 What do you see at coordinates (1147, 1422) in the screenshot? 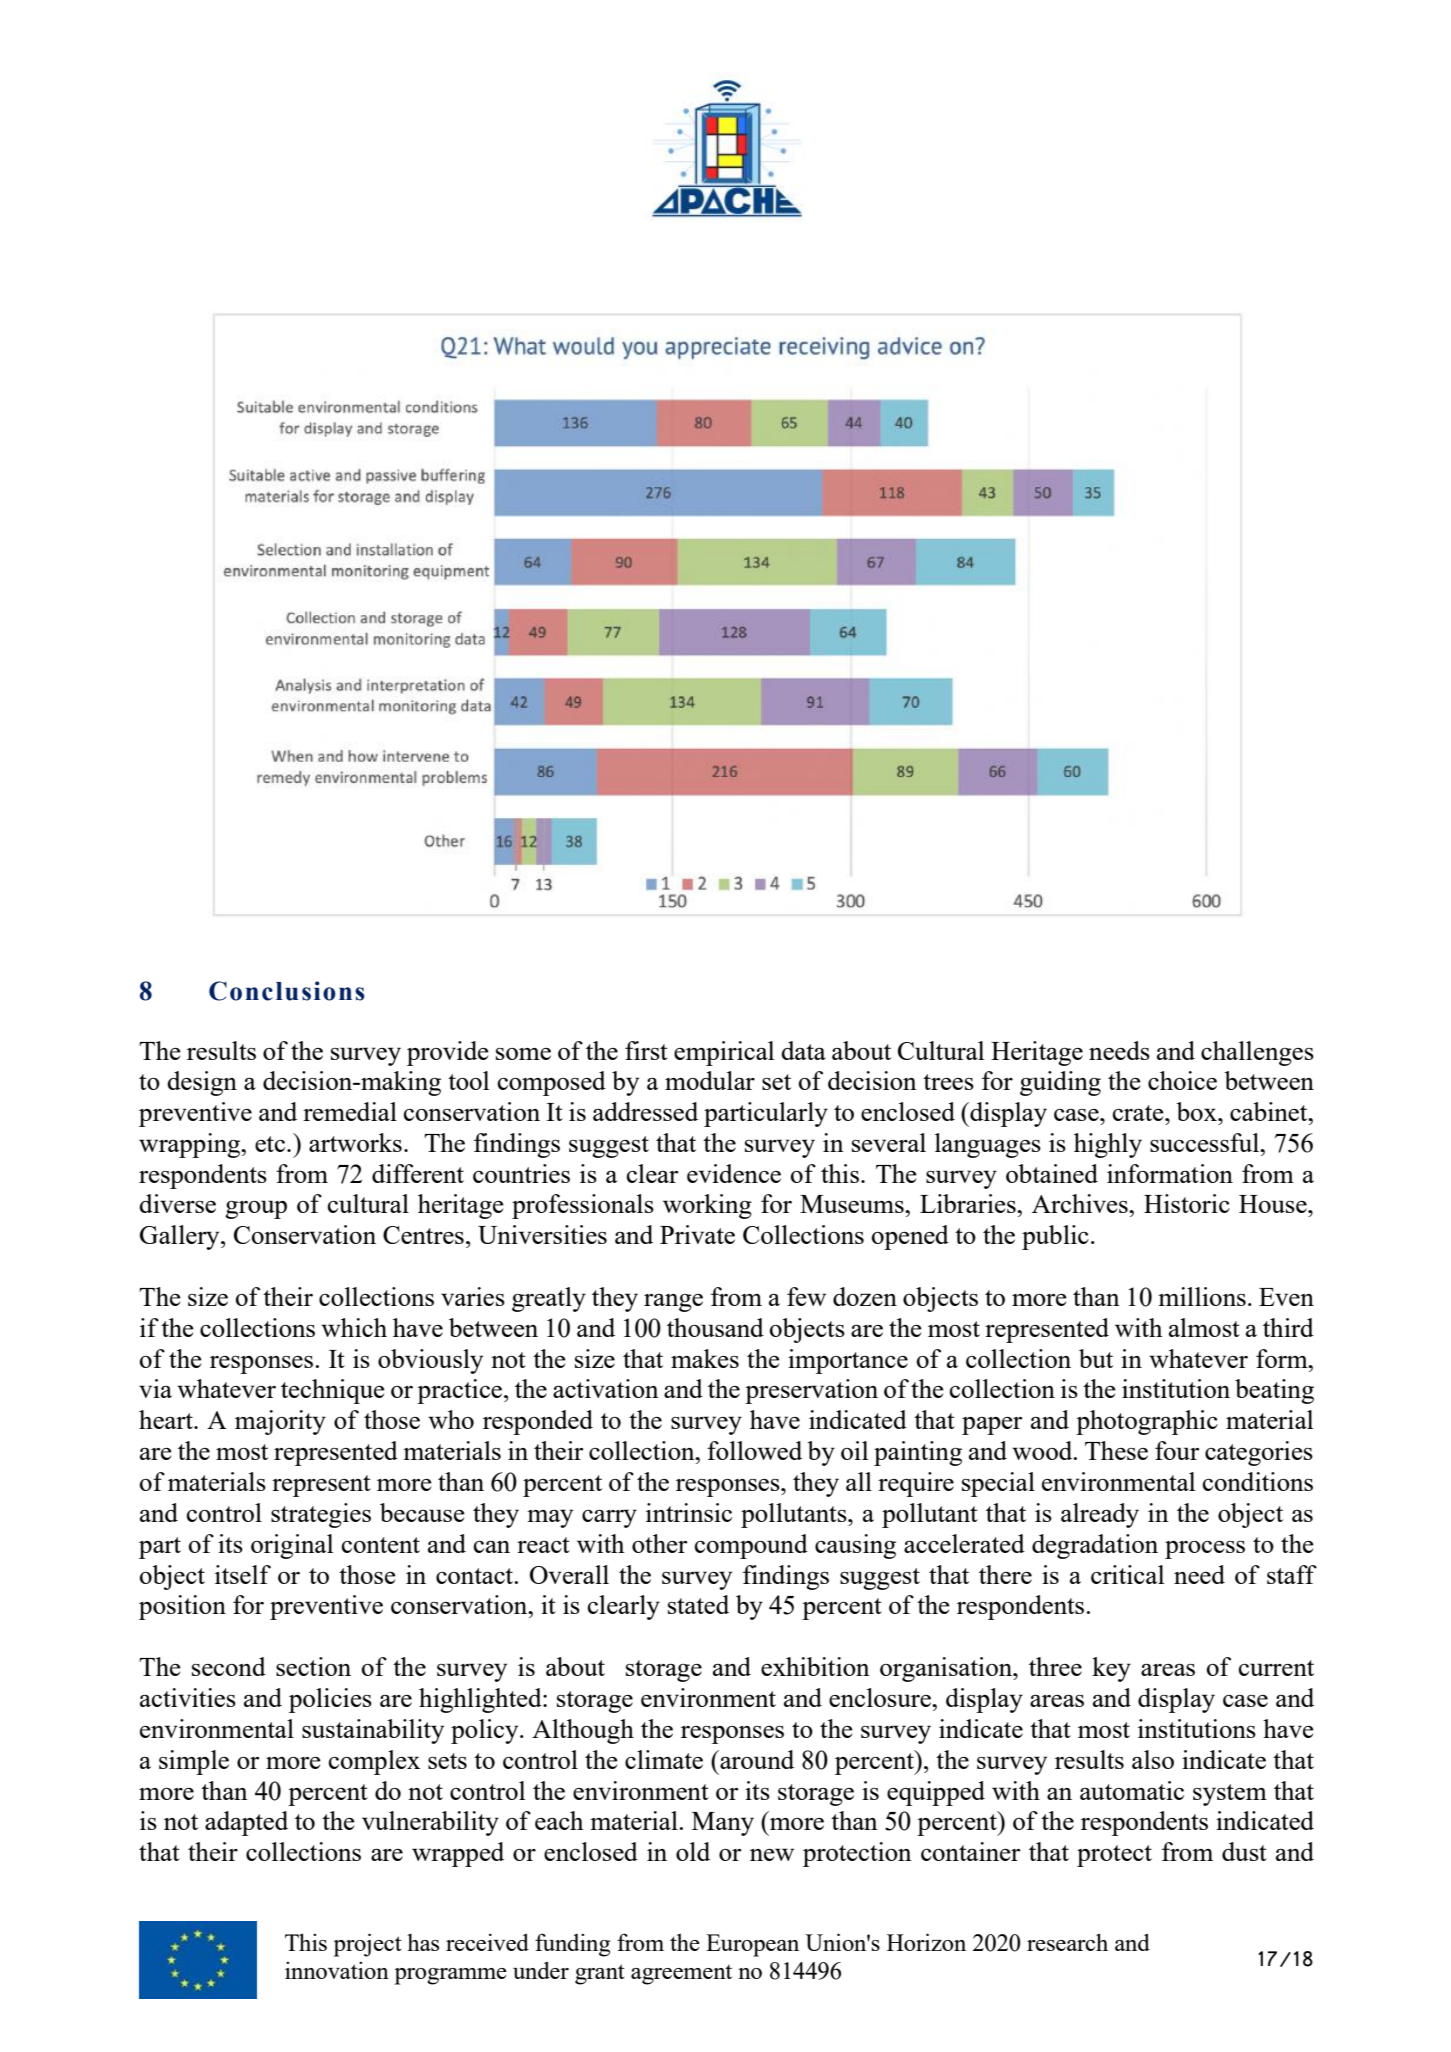
I see `photographic` at bounding box center [1147, 1422].
